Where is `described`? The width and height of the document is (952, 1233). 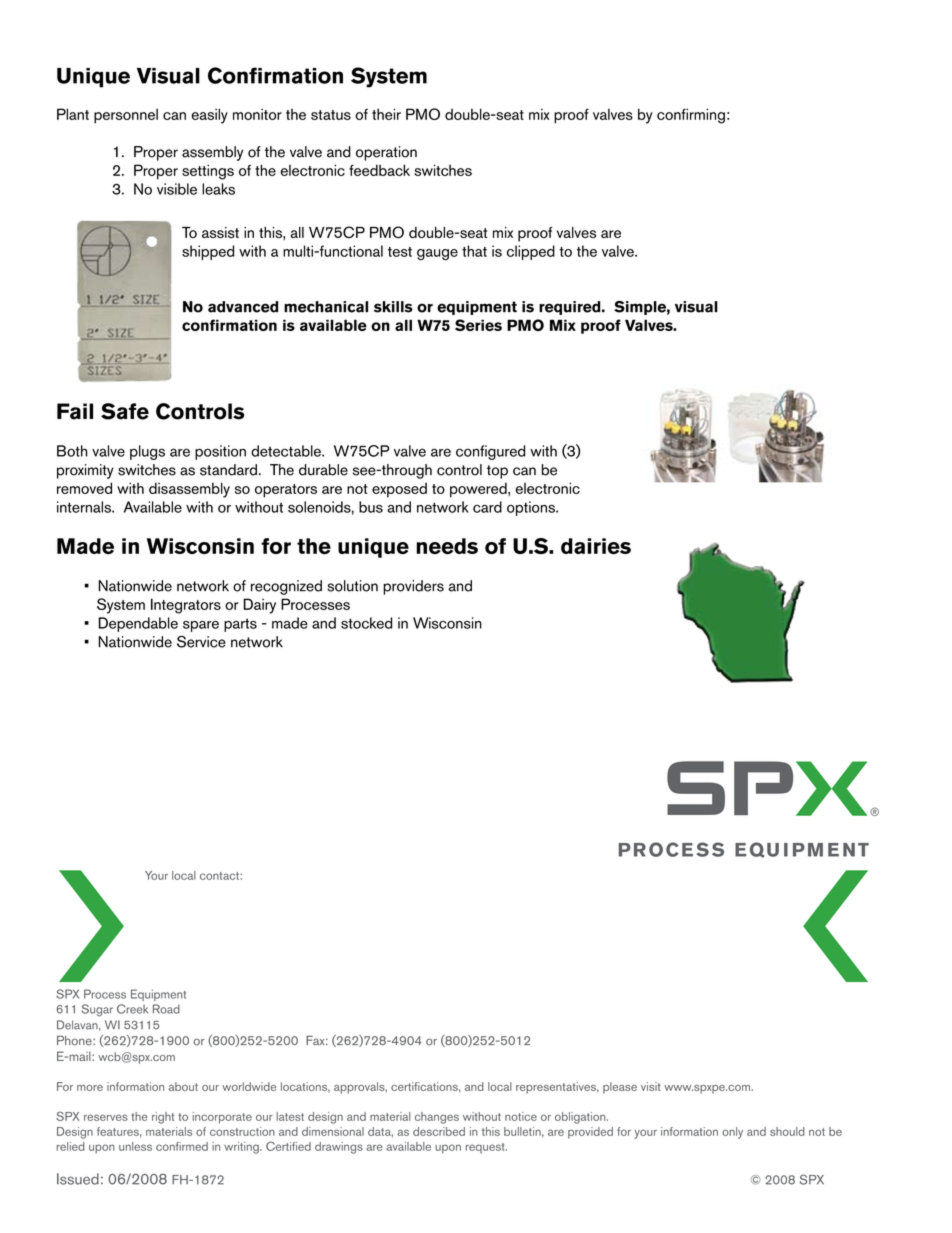 described is located at coordinates (439, 1131).
